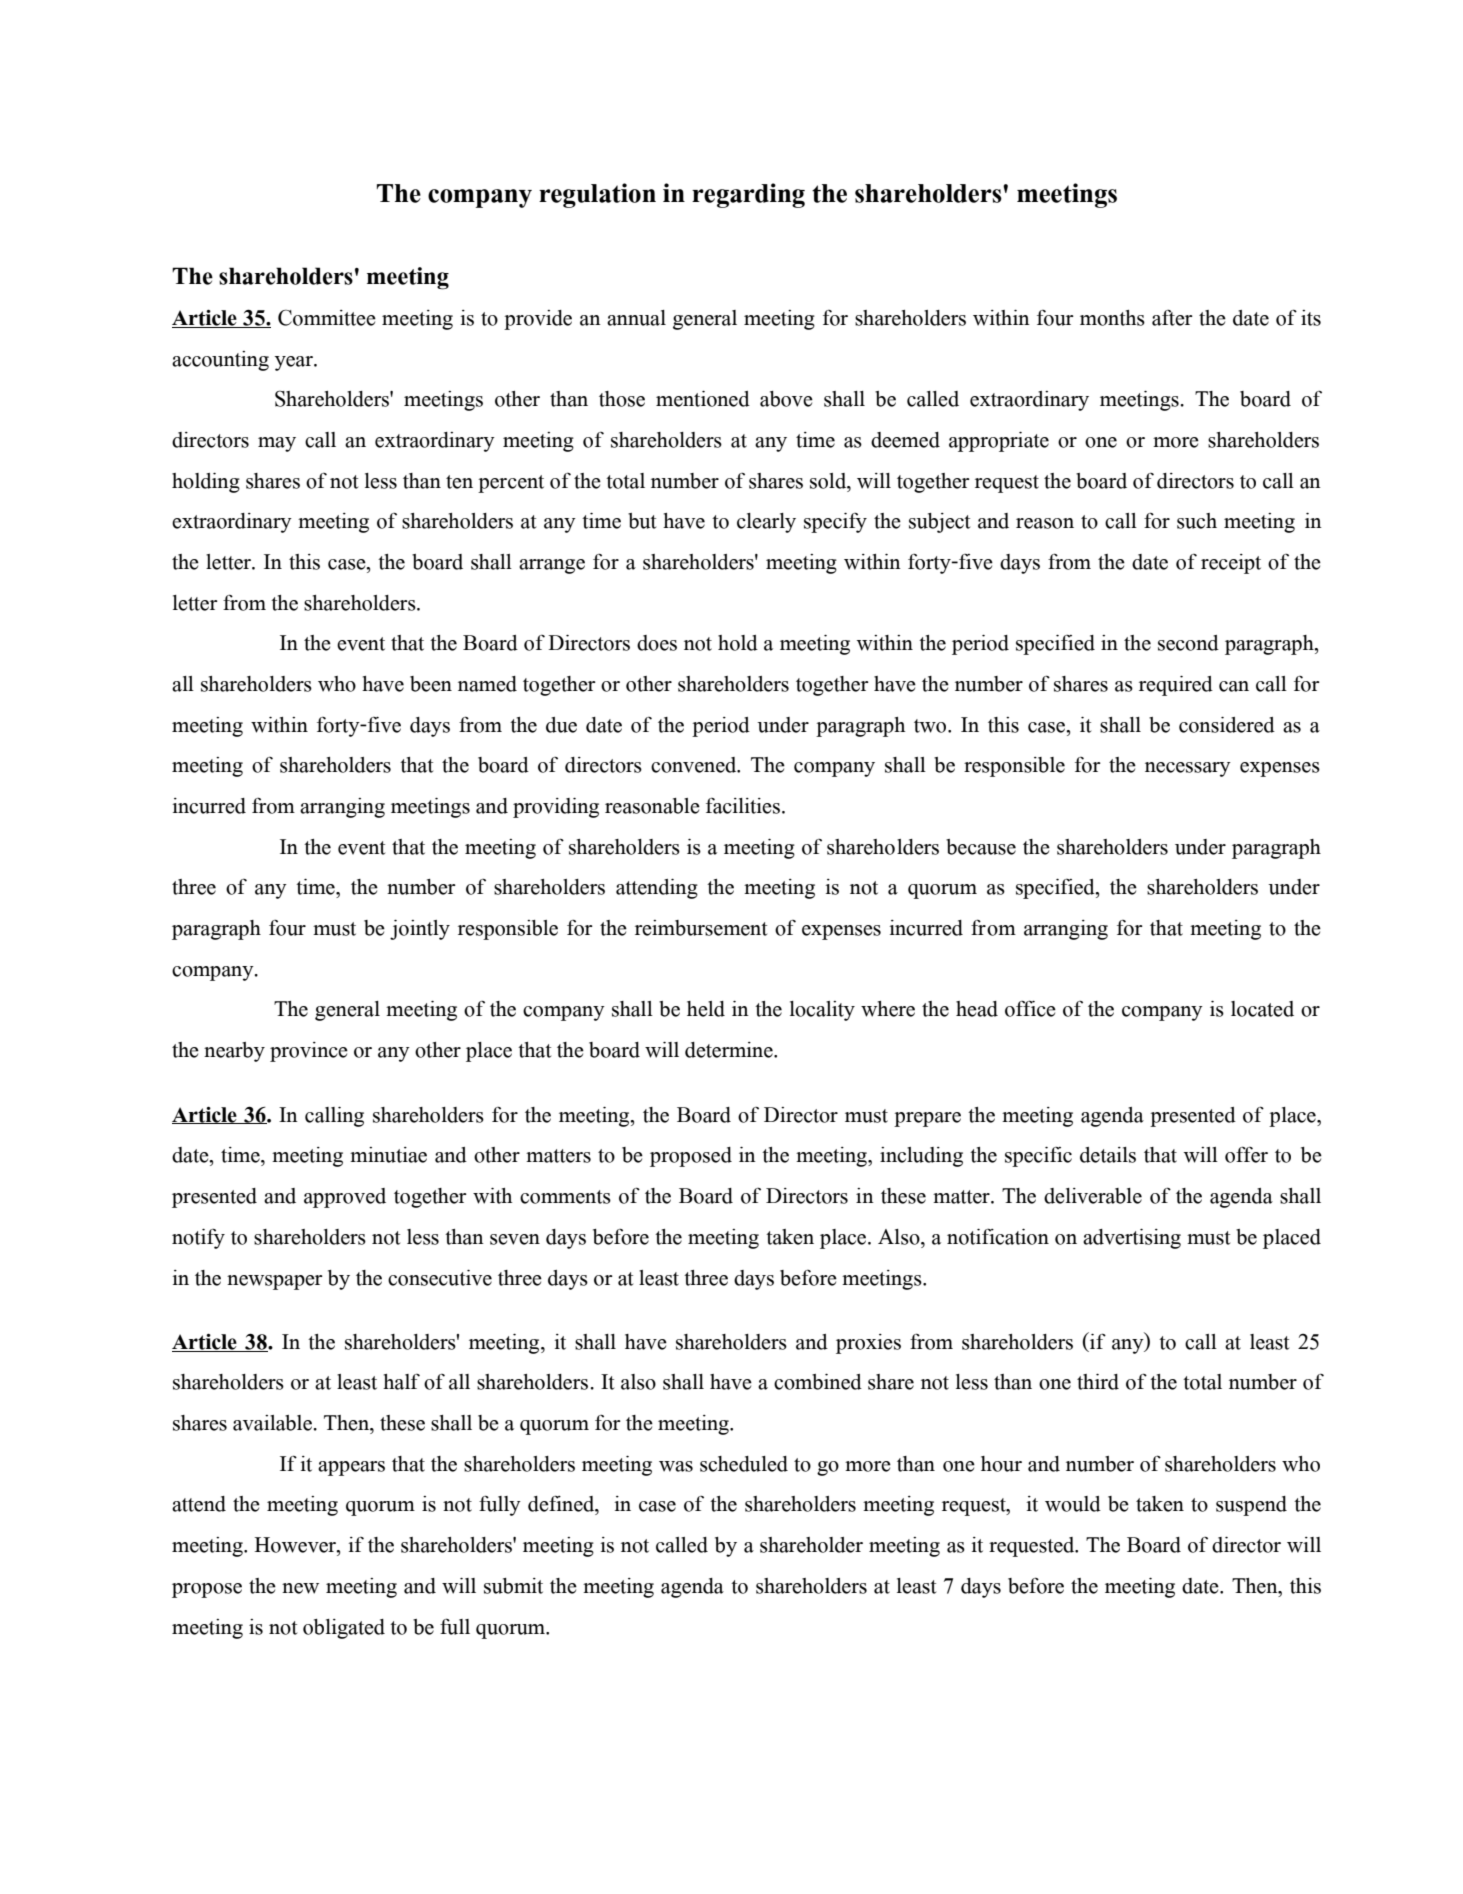  Describe the element at coordinates (1132, 1239) in the screenshot. I see `advertising` at that location.
